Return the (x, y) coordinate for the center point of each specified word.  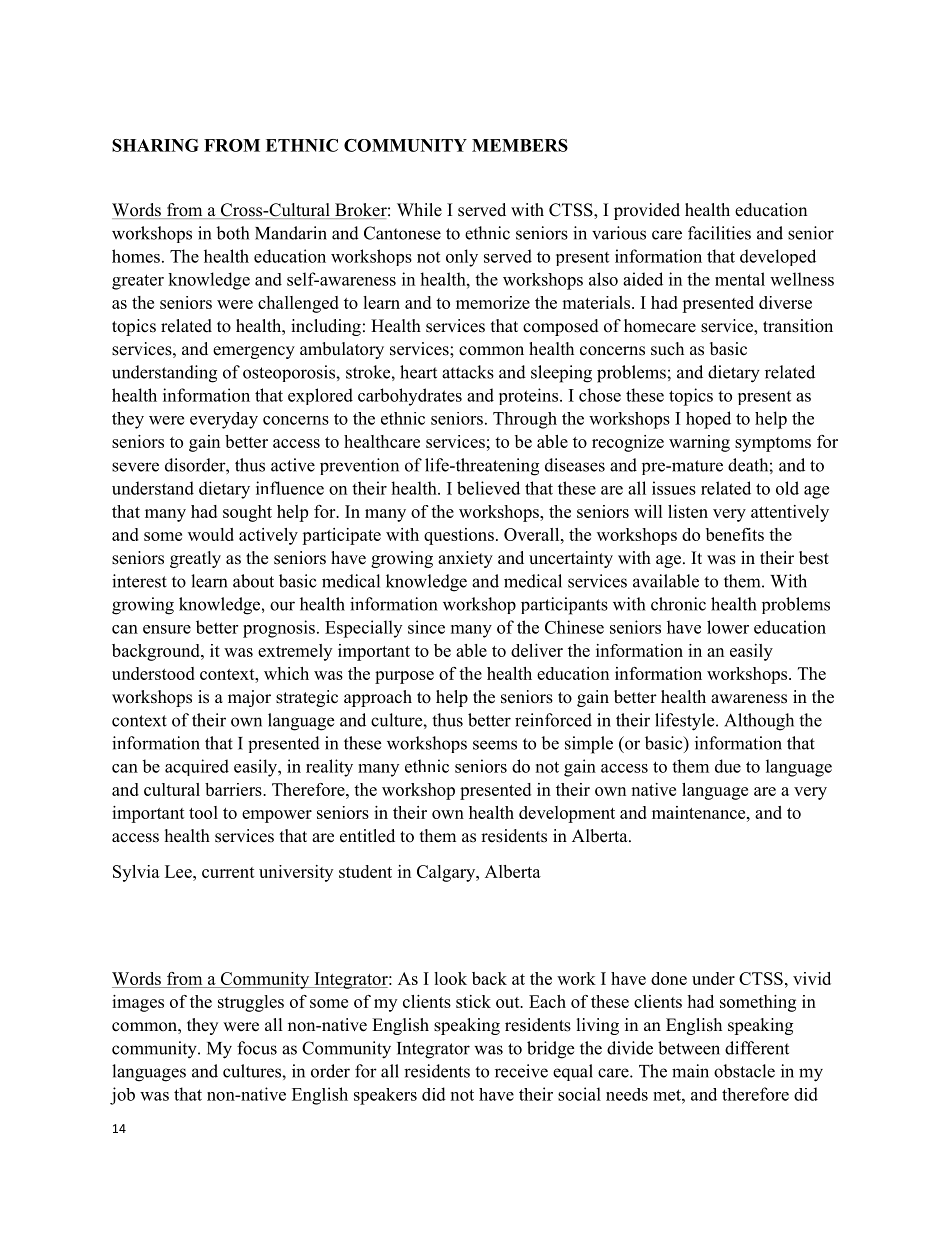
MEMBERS (520, 145)
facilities (719, 233)
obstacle (744, 1071)
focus (257, 1048)
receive (521, 1071)
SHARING (155, 145)
